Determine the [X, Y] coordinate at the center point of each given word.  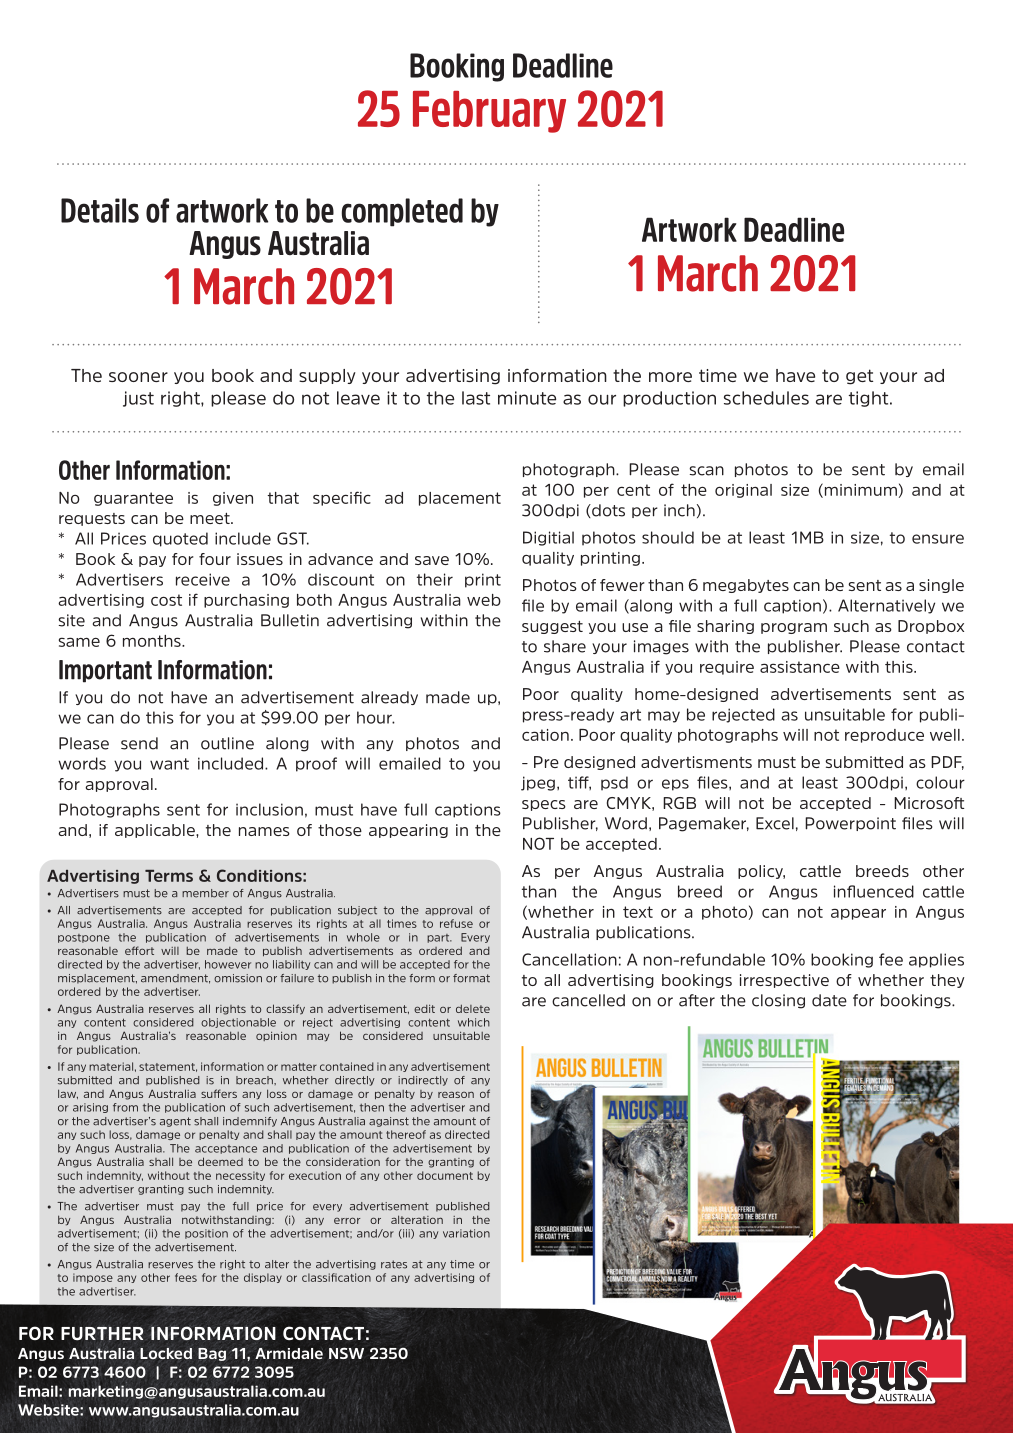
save [432, 560]
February [489, 112]
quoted [180, 539]
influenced [874, 891]
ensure [938, 539]
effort [139, 950]
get [859, 377]
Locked [166, 1353]
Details [100, 210]
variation [466, 1233]
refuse [456, 923]
